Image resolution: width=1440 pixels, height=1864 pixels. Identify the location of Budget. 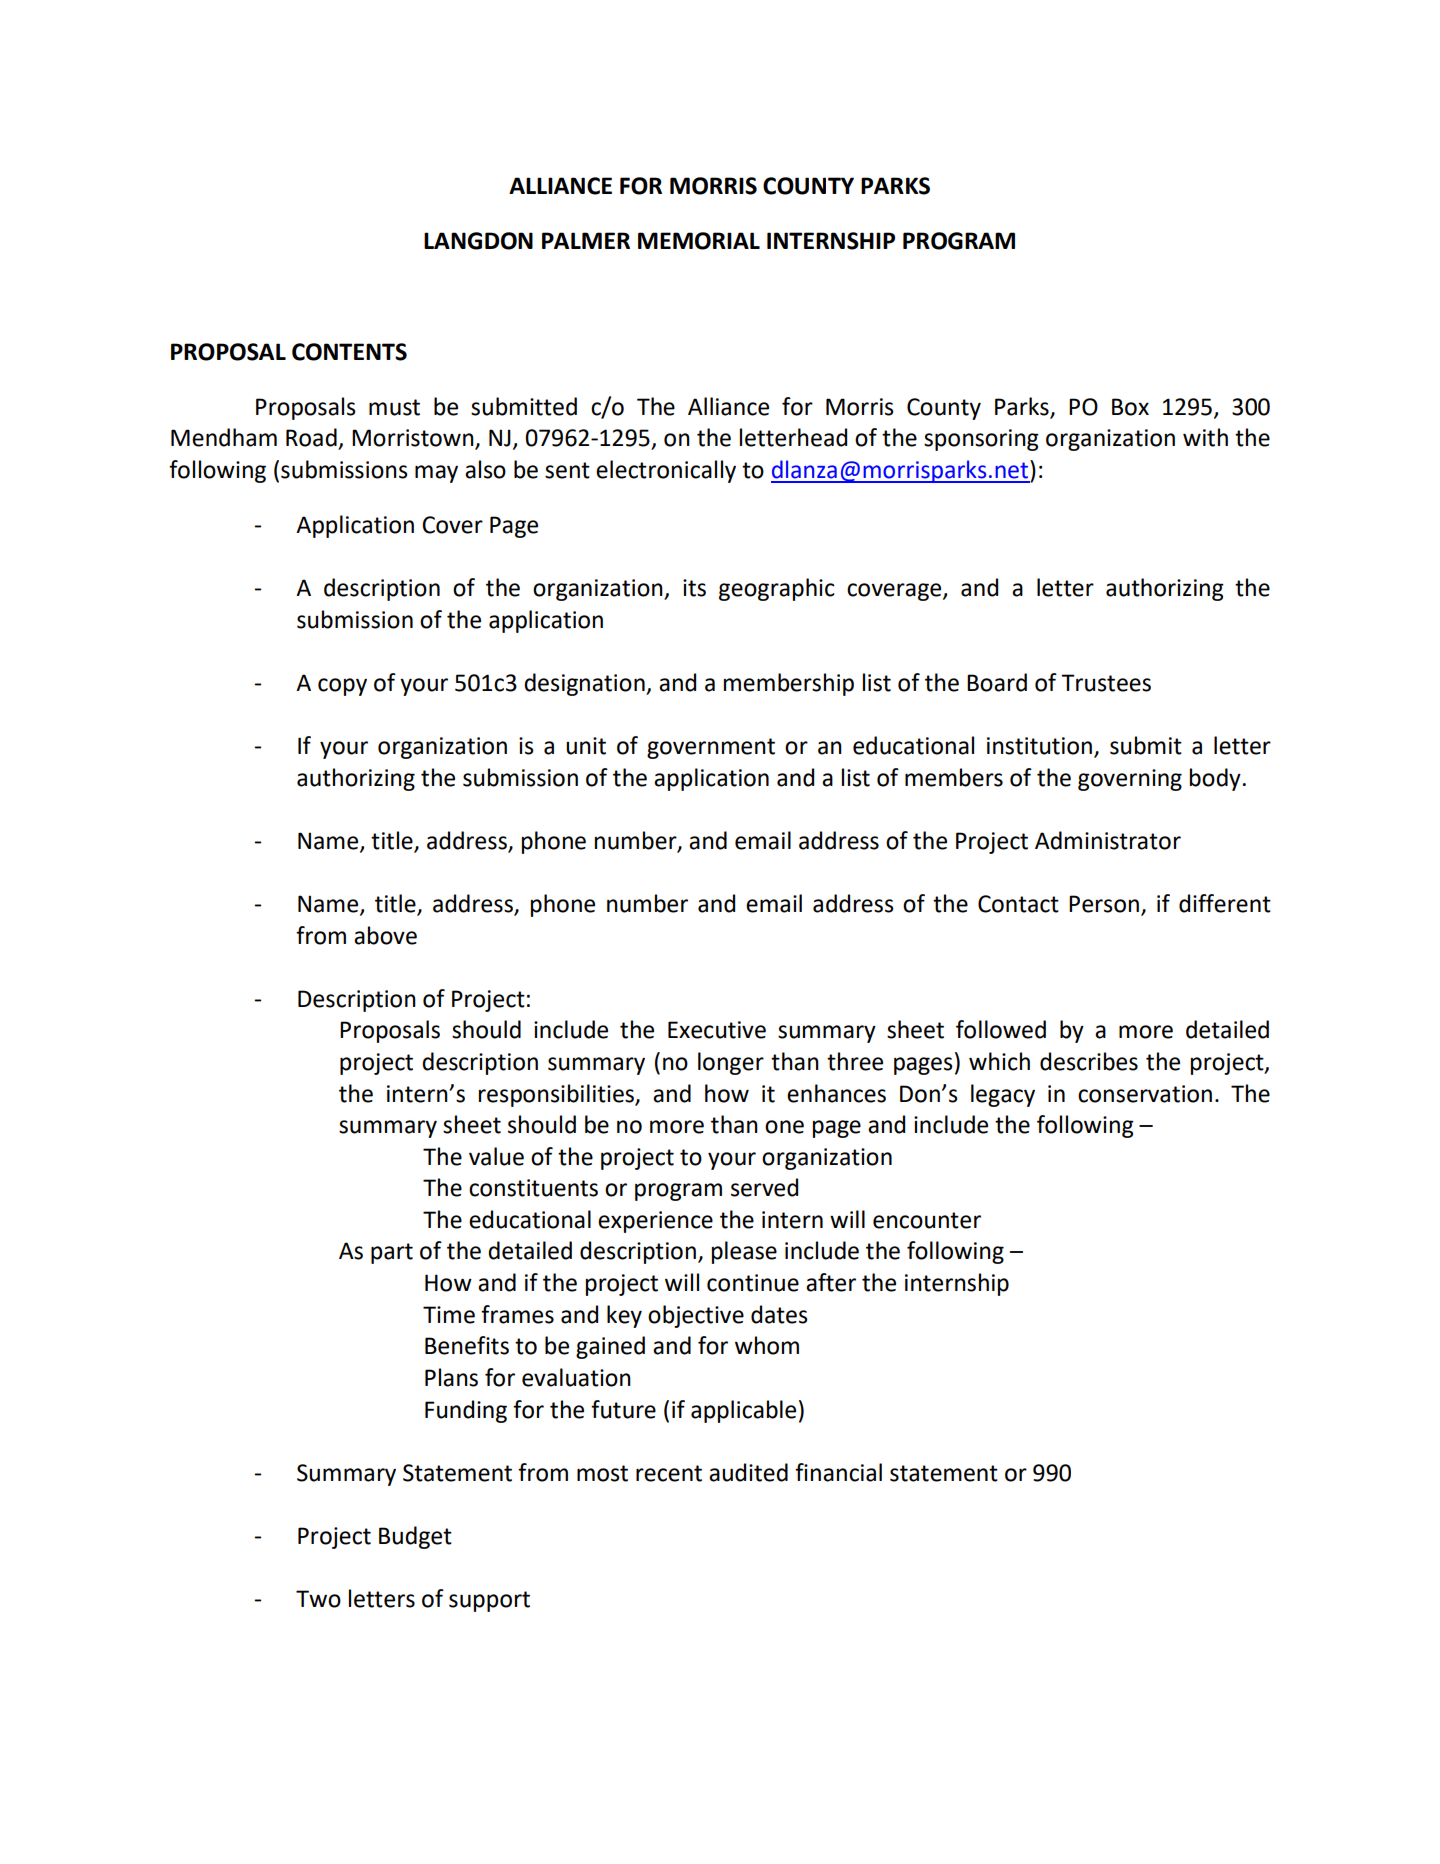
(415, 1537).
